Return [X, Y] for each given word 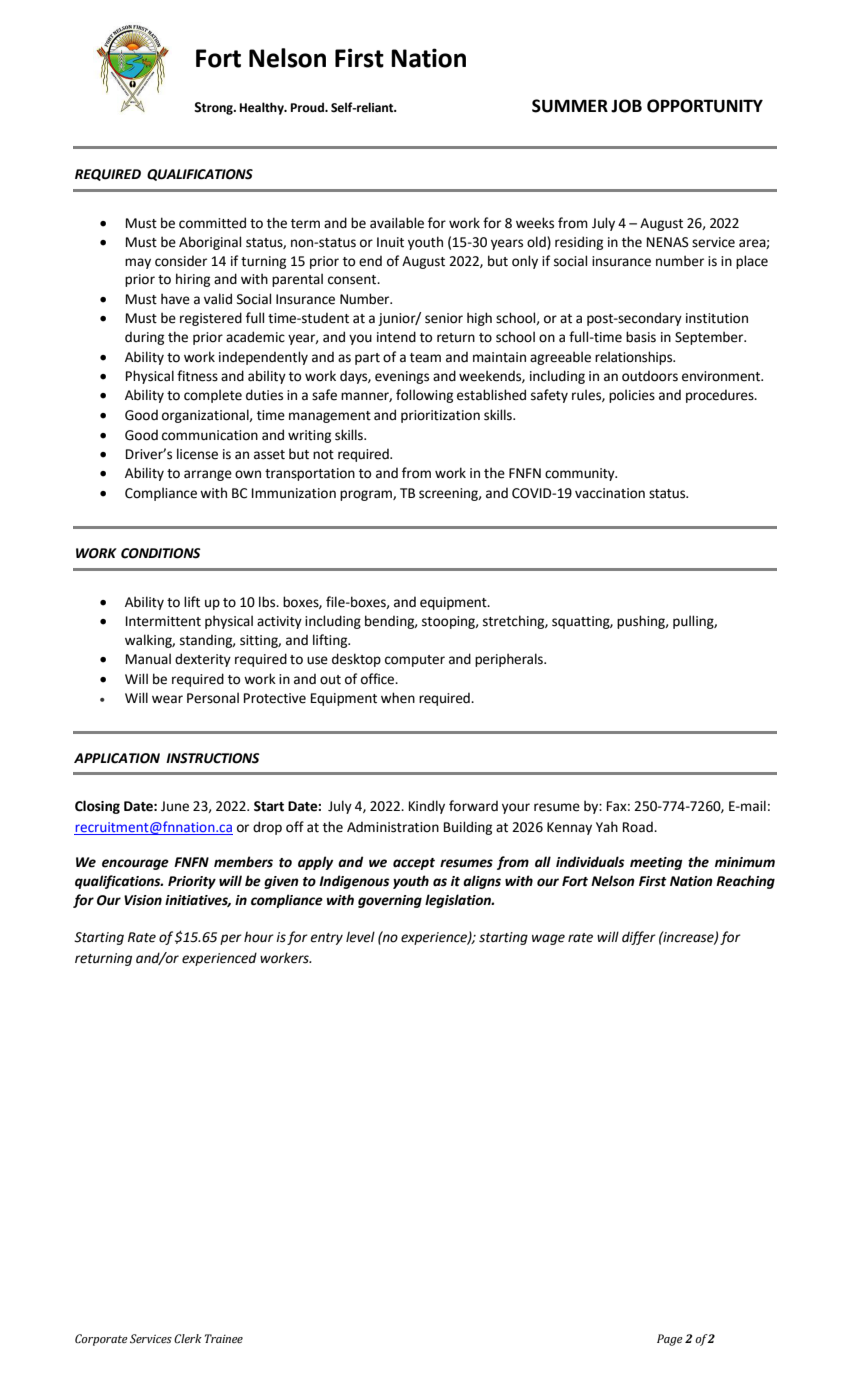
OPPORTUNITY [705, 106]
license [197, 454]
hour [259, 937]
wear [167, 699]
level [360, 937]
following [424, 396]
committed [212, 223]
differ [639, 938]
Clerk [188, 1339]
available [397, 223]
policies [632, 396]
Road [639, 827]
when [398, 698]
